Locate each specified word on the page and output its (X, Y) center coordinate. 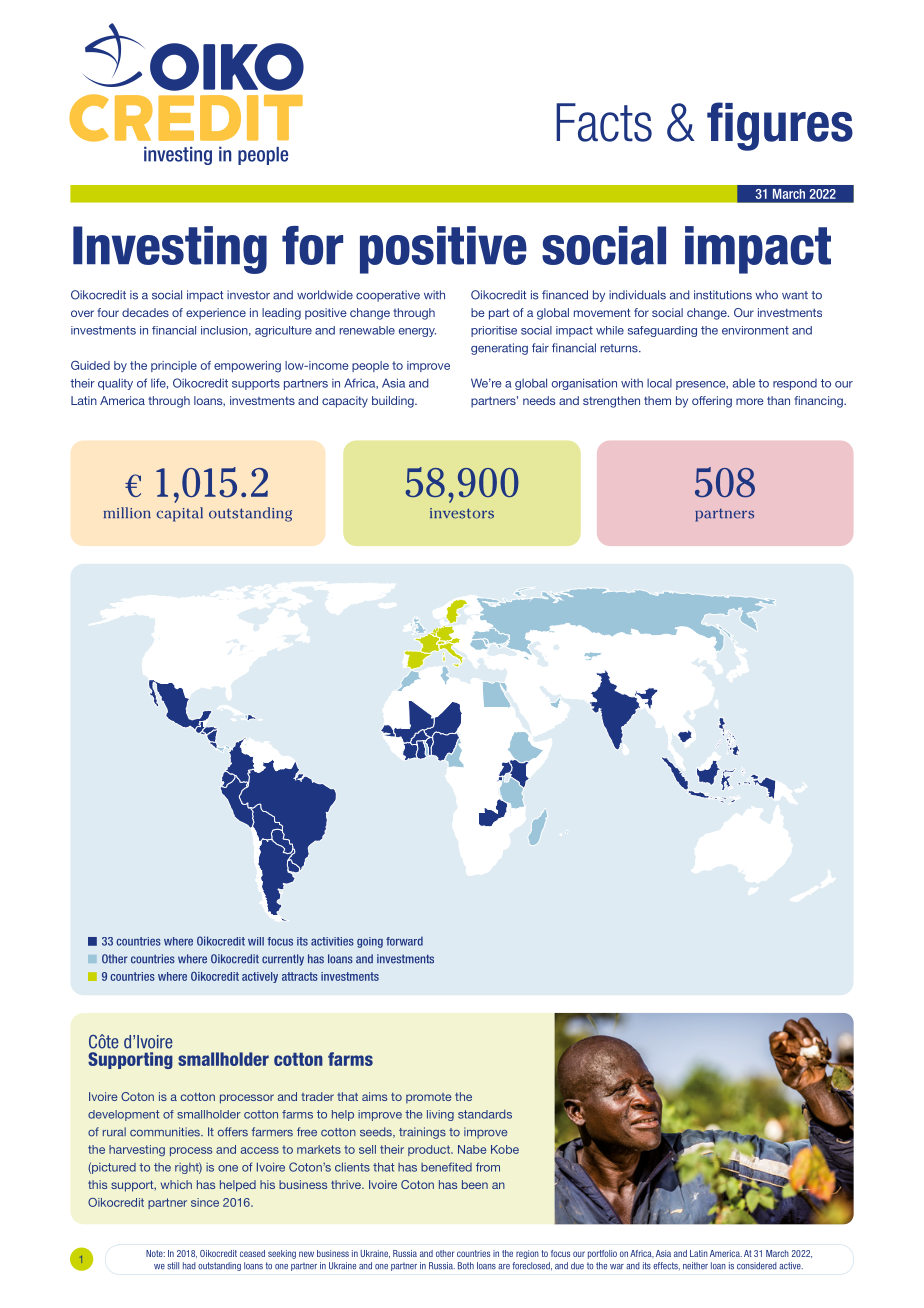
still (173, 1266)
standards (485, 1114)
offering (712, 402)
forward (404, 941)
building (394, 402)
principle (174, 366)
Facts (604, 122)
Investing (170, 250)
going (370, 942)
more (750, 401)
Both (466, 1266)
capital (179, 514)
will (256, 941)
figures (780, 126)
